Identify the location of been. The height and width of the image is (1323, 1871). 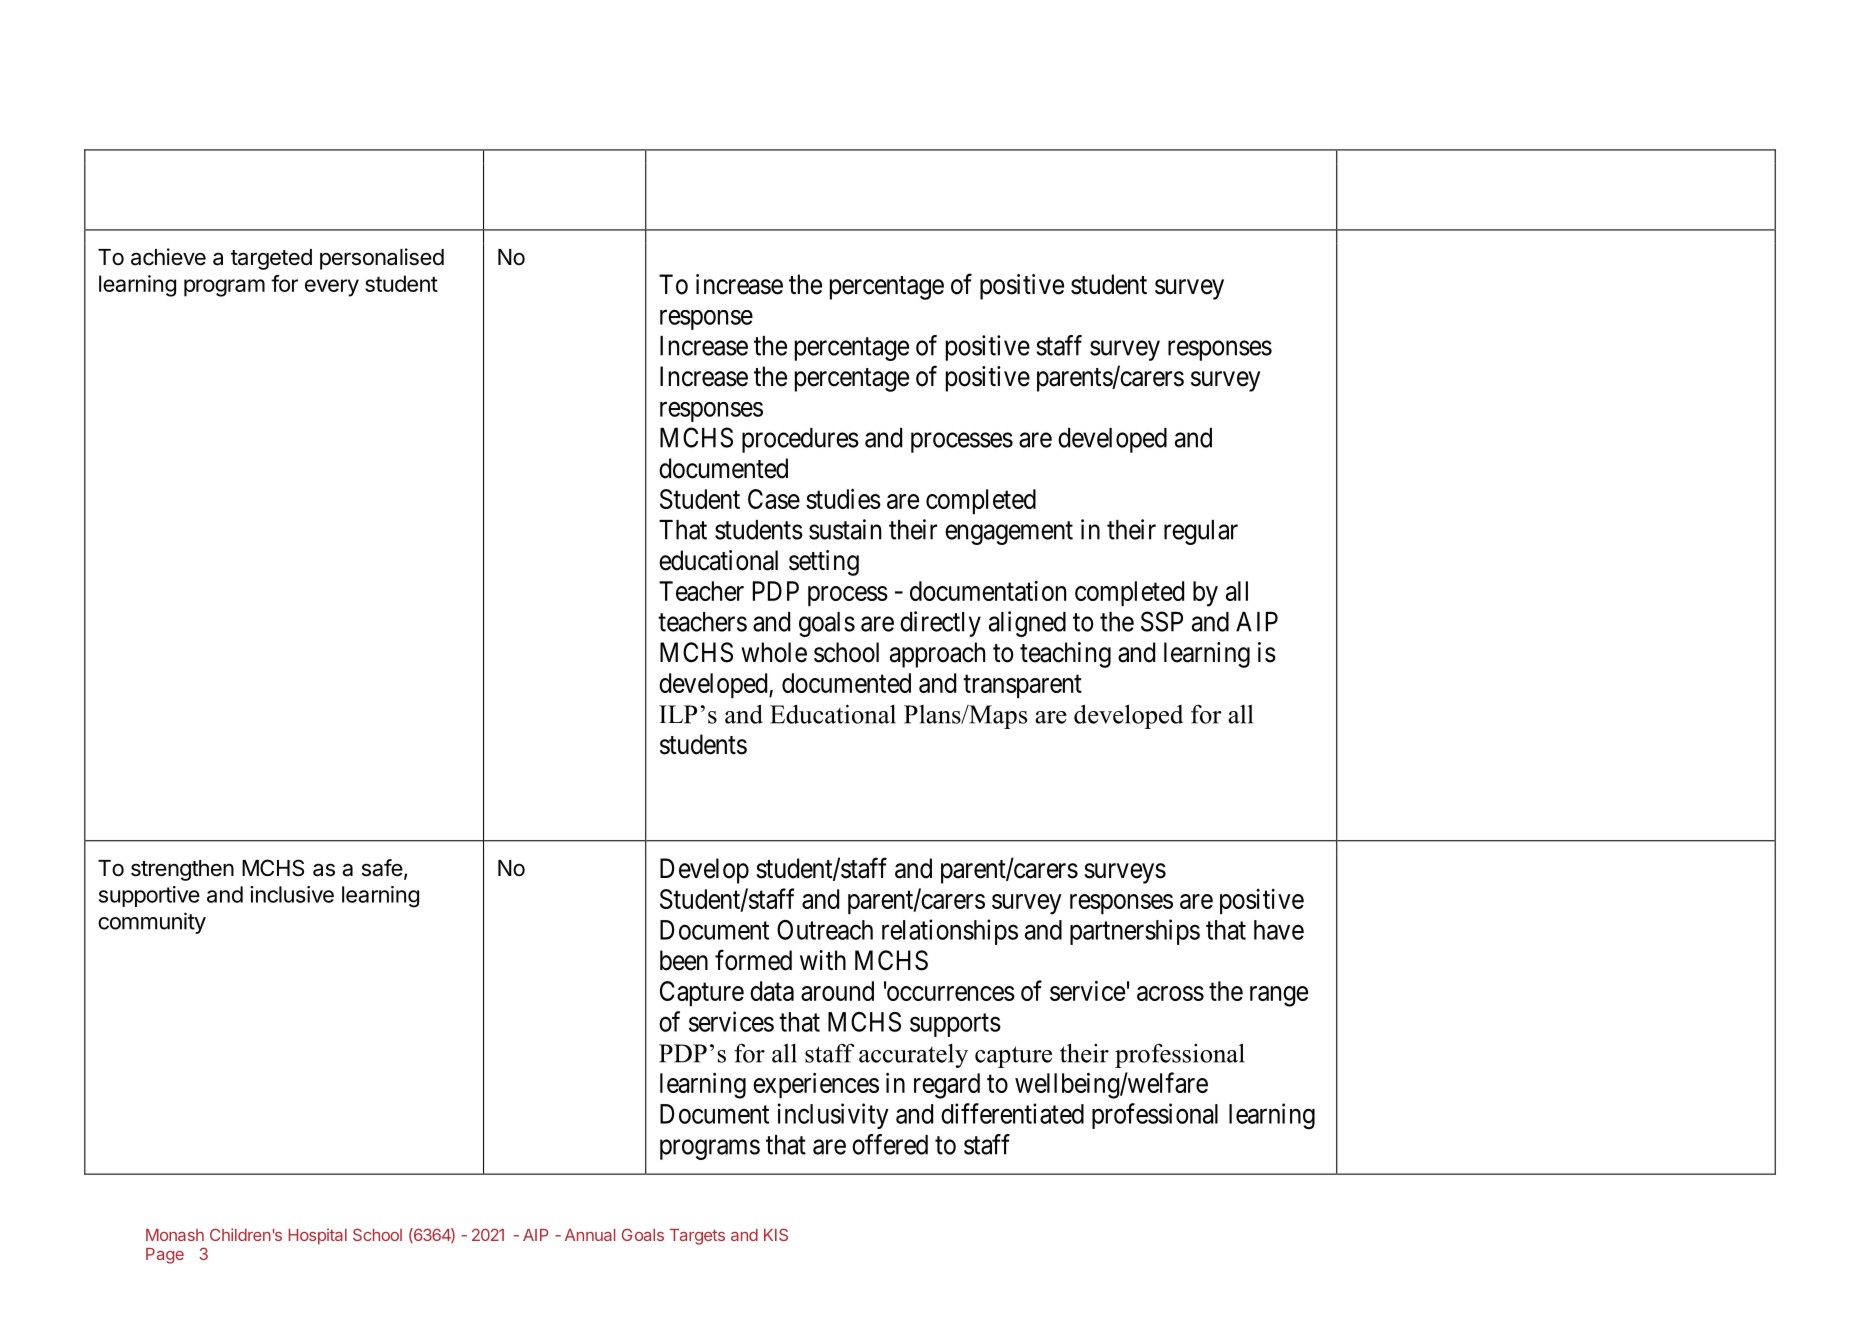
(684, 960).
